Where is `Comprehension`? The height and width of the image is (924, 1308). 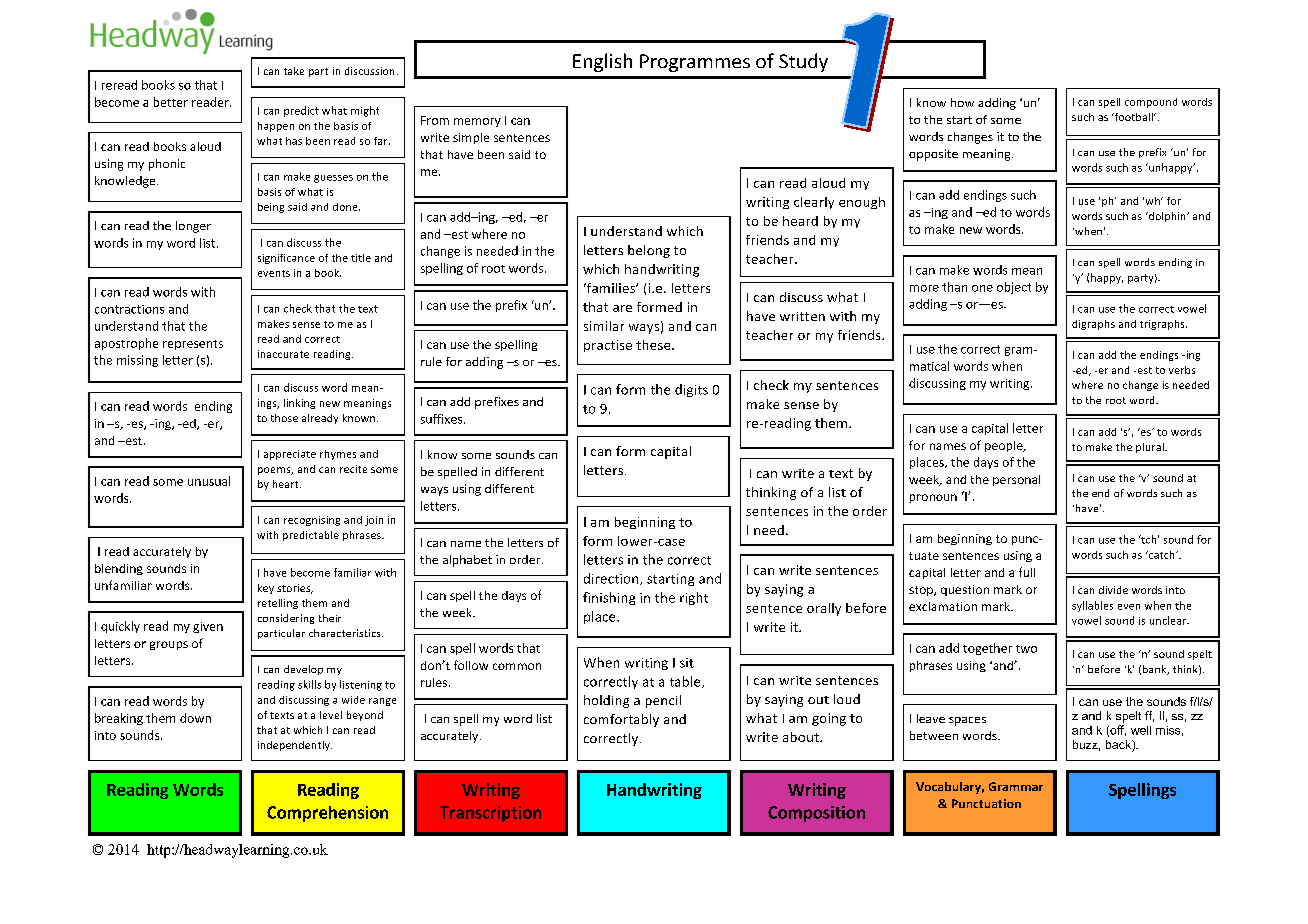 Comprehension is located at coordinates (327, 814).
